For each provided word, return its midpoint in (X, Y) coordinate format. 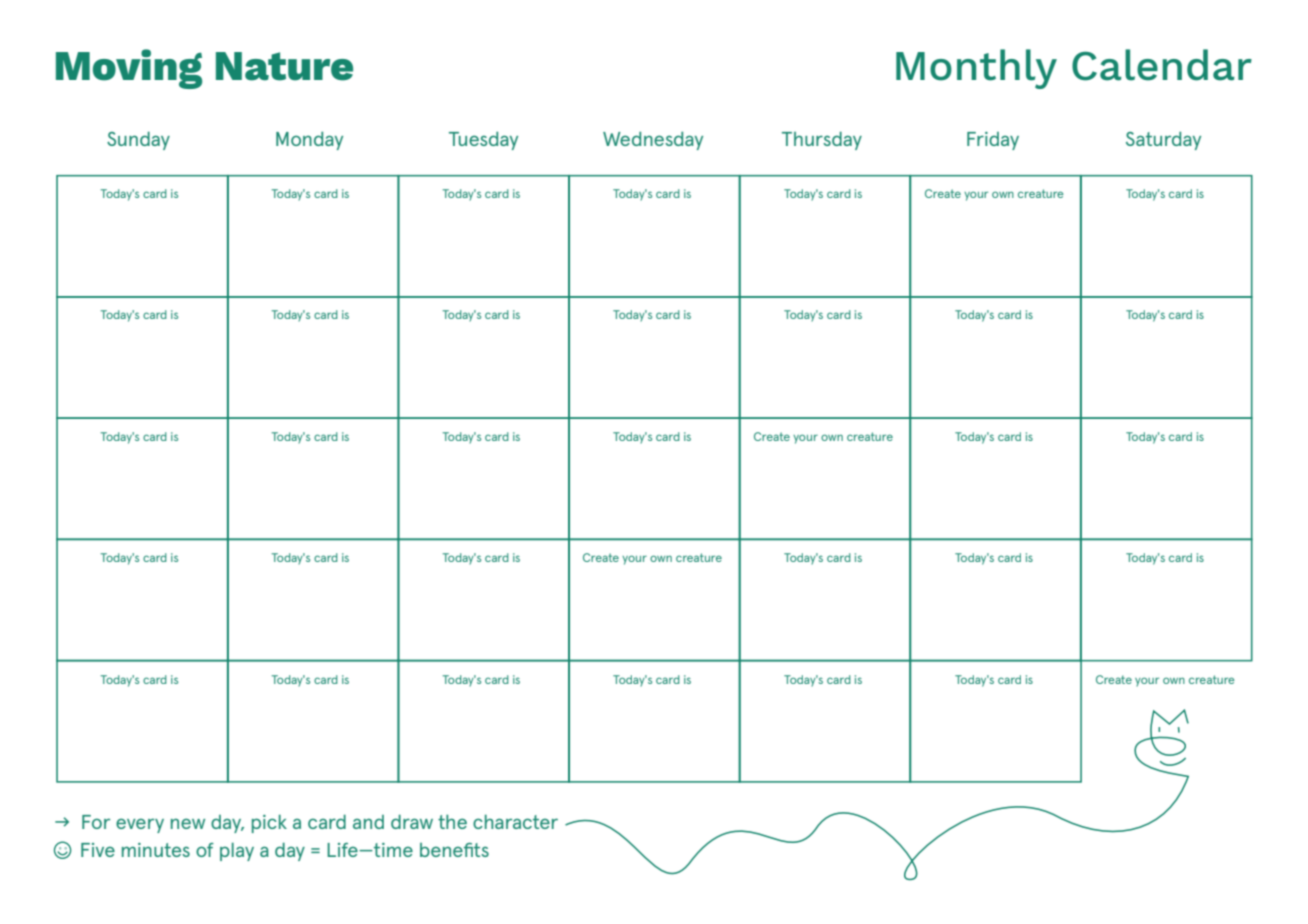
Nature (284, 66)
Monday (309, 140)
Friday (993, 141)
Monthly (976, 69)
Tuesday (483, 140)
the (452, 821)
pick (269, 823)
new (188, 823)
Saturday (1163, 140)
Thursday (822, 140)
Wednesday (653, 140)
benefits (454, 850)
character (515, 821)
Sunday (138, 140)
